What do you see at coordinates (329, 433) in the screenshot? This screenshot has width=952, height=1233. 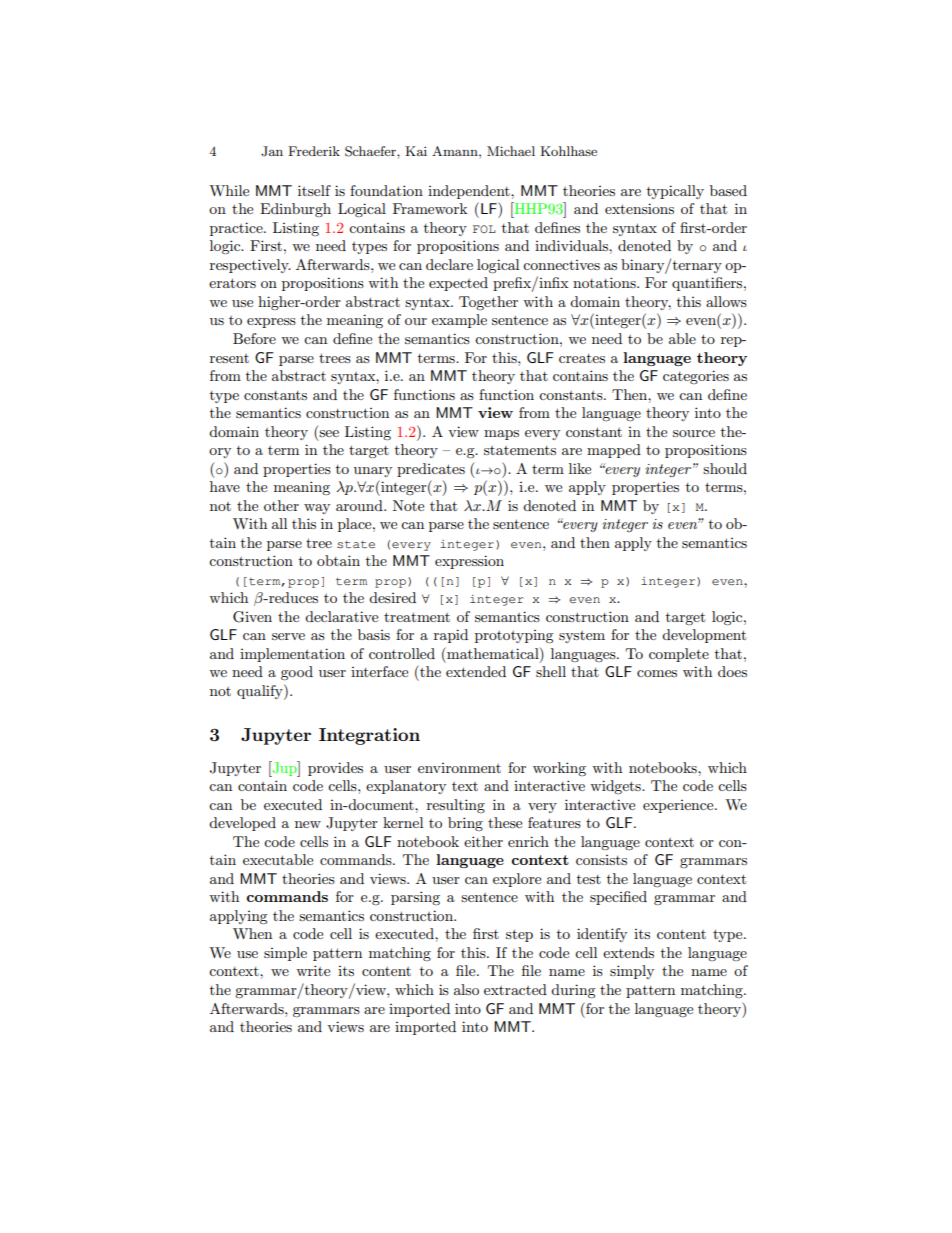 I see `see` at bounding box center [329, 433].
